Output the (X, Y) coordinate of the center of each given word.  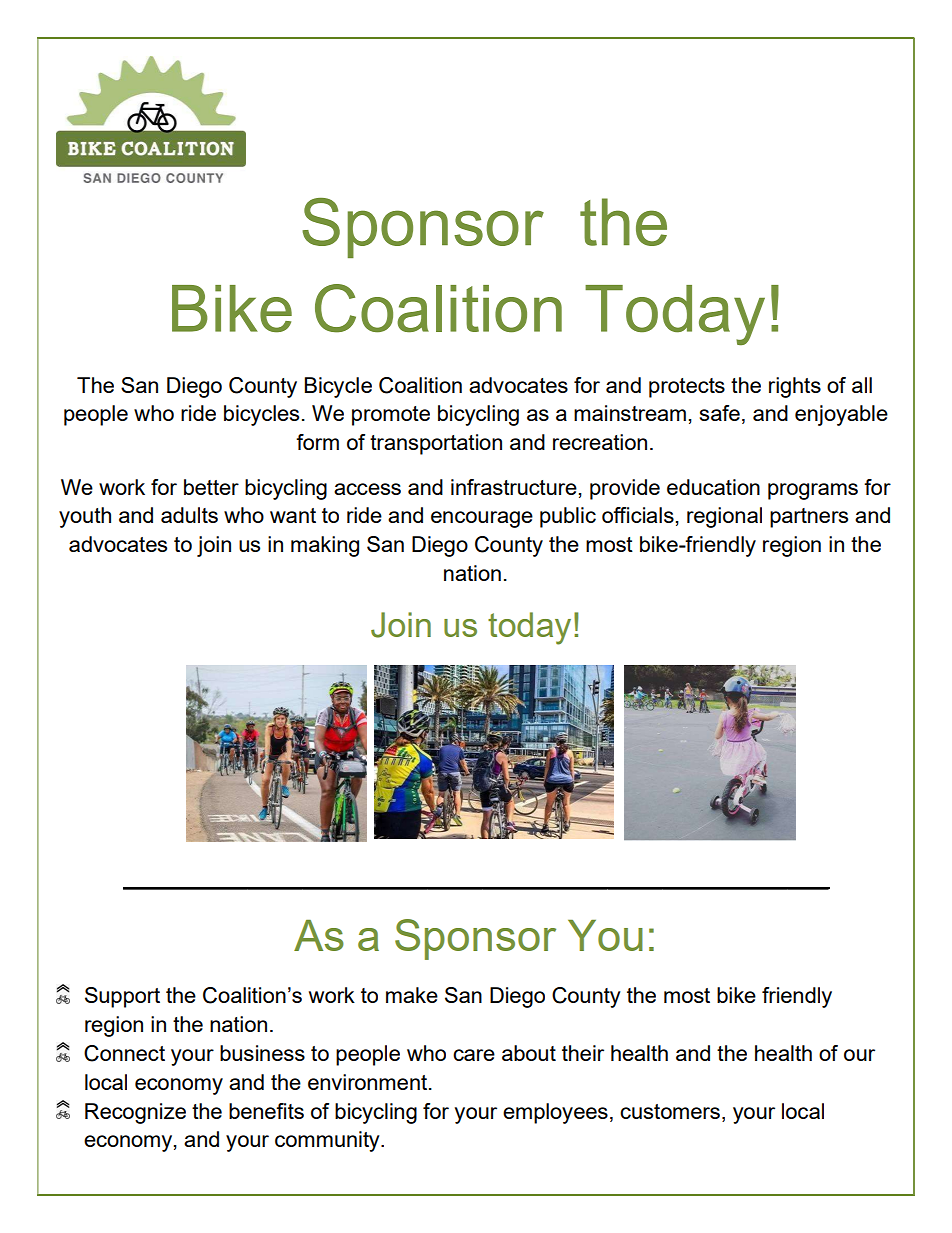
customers (670, 1111)
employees (555, 1113)
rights (795, 387)
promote (391, 416)
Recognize (135, 1113)
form (317, 442)
